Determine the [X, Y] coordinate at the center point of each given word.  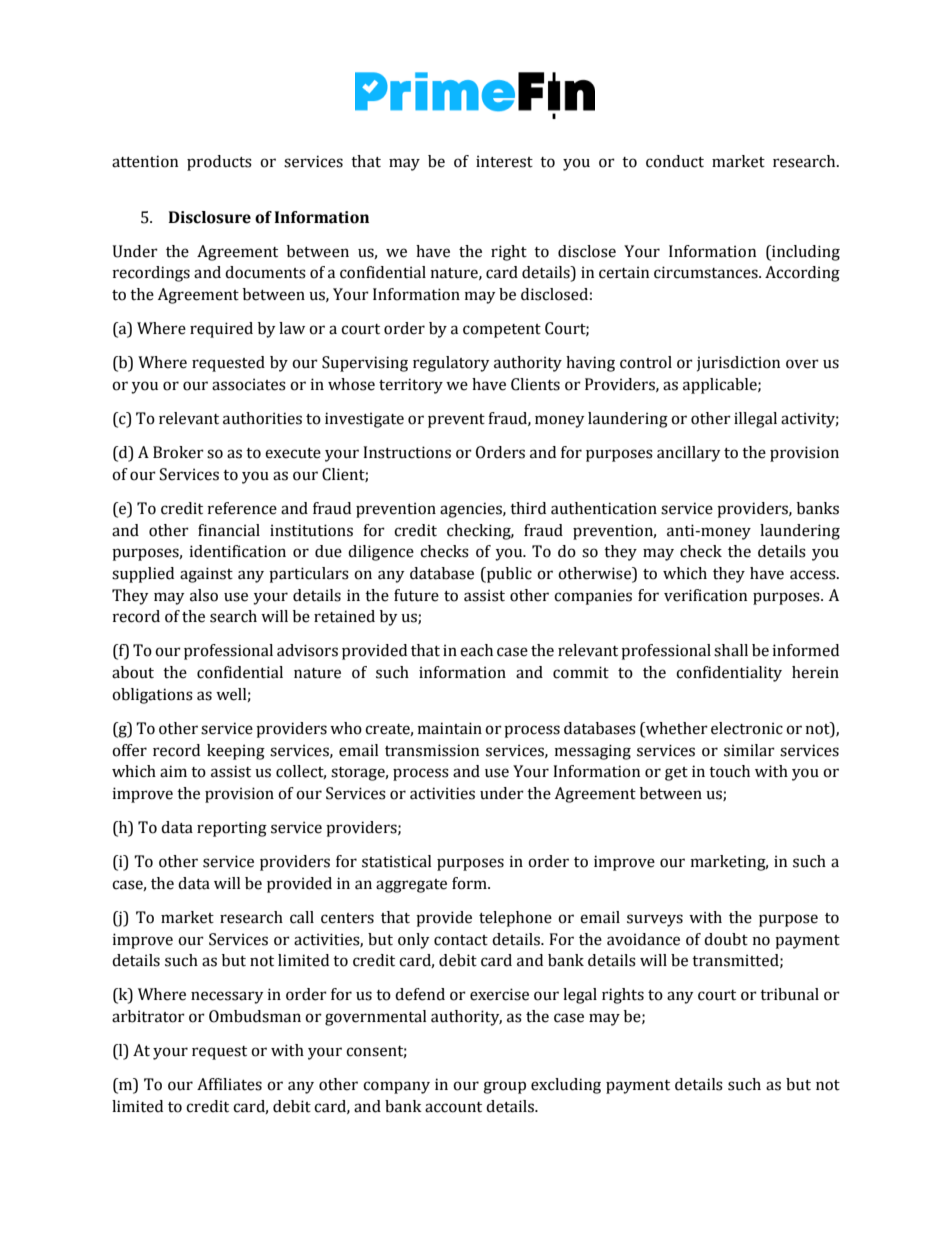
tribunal [789, 994]
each [476, 650]
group [504, 1087]
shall [731, 650]
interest [504, 161]
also [204, 595]
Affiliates [229, 1084]
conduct [675, 161]
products [219, 163]
